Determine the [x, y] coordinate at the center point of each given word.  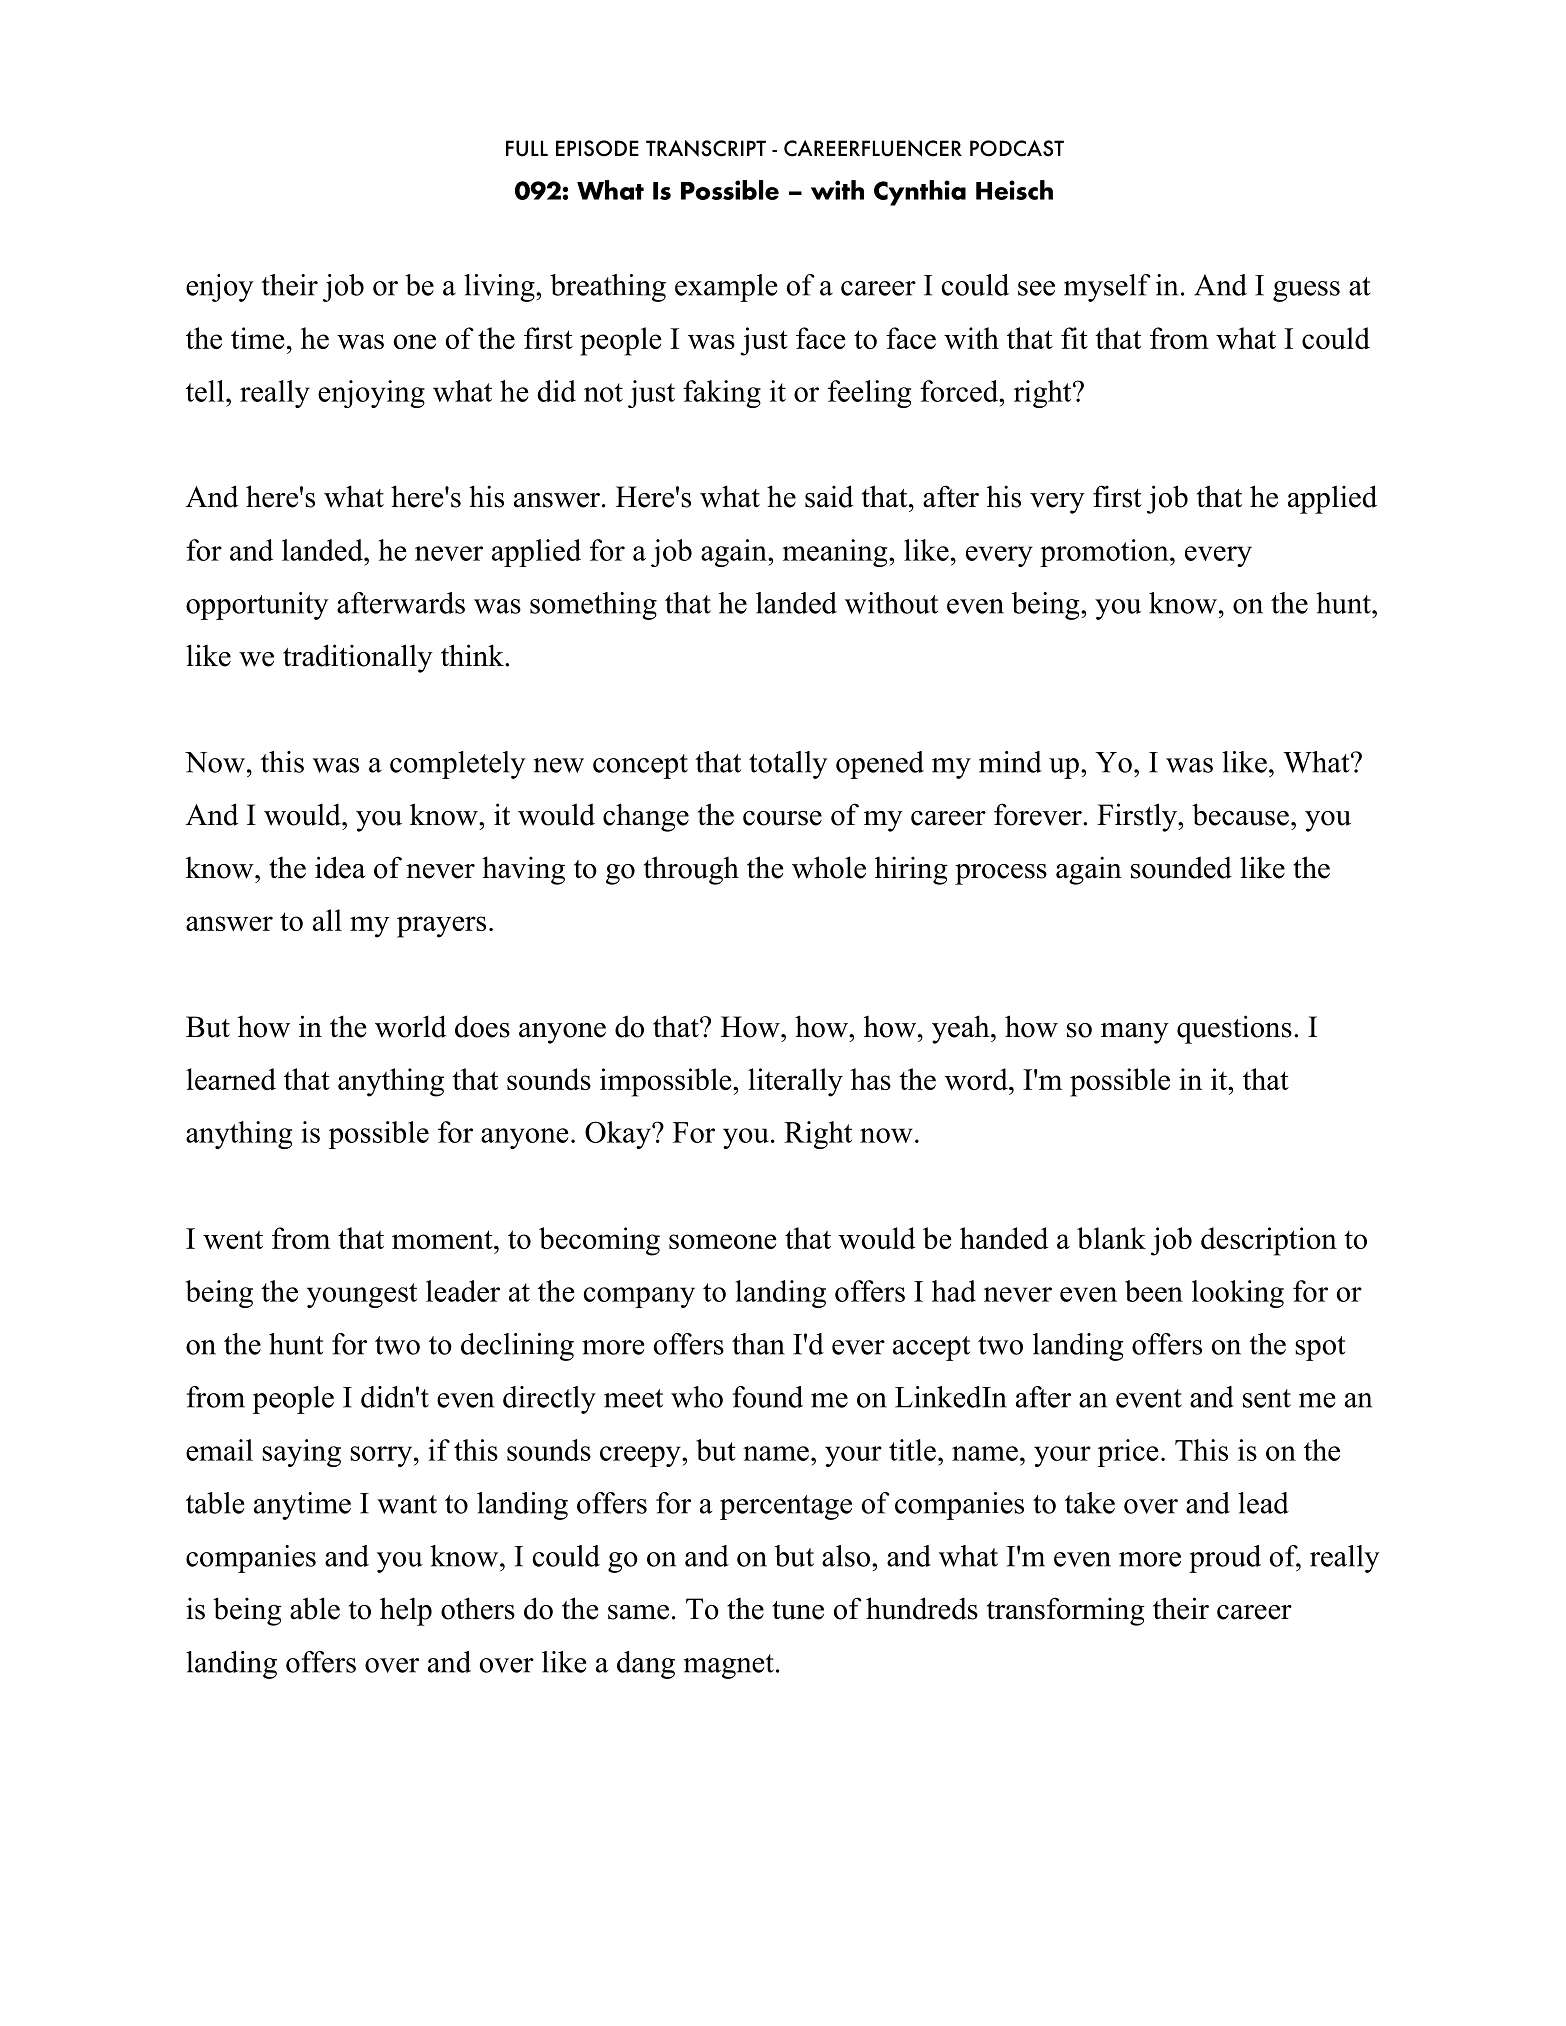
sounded [1181, 867]
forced [960, 391]
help [406, 1611]
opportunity [257, 606]
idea [340, 867]
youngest [362, 1295]
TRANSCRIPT [706, 148]
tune [798, 1610]
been [1154, 1291]
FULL [527, 148]
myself [1107, 288]
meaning [836, 553]
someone [723, 1241]
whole [829, 867]
